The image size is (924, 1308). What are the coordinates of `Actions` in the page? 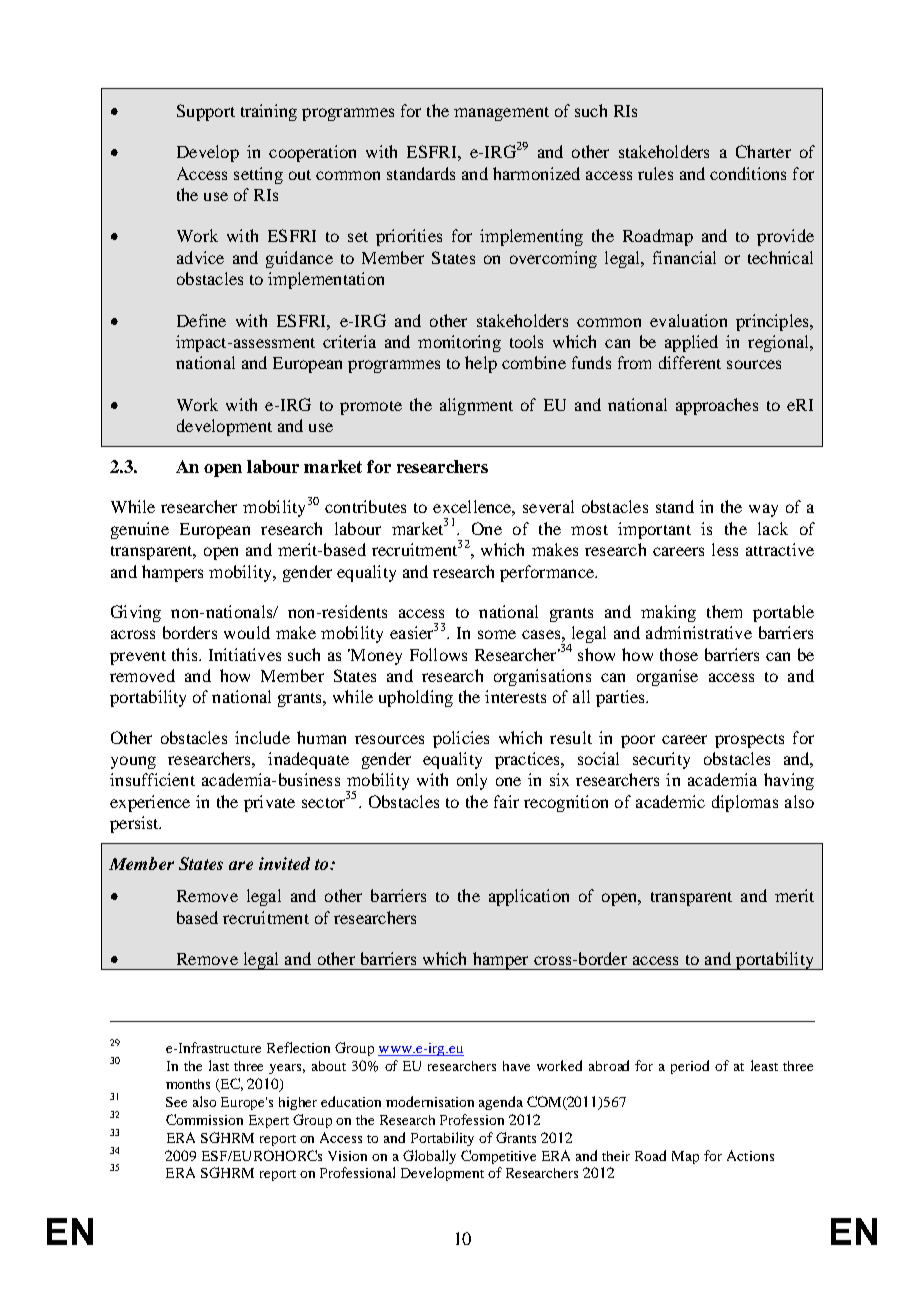 It's located at (750, 1155).
